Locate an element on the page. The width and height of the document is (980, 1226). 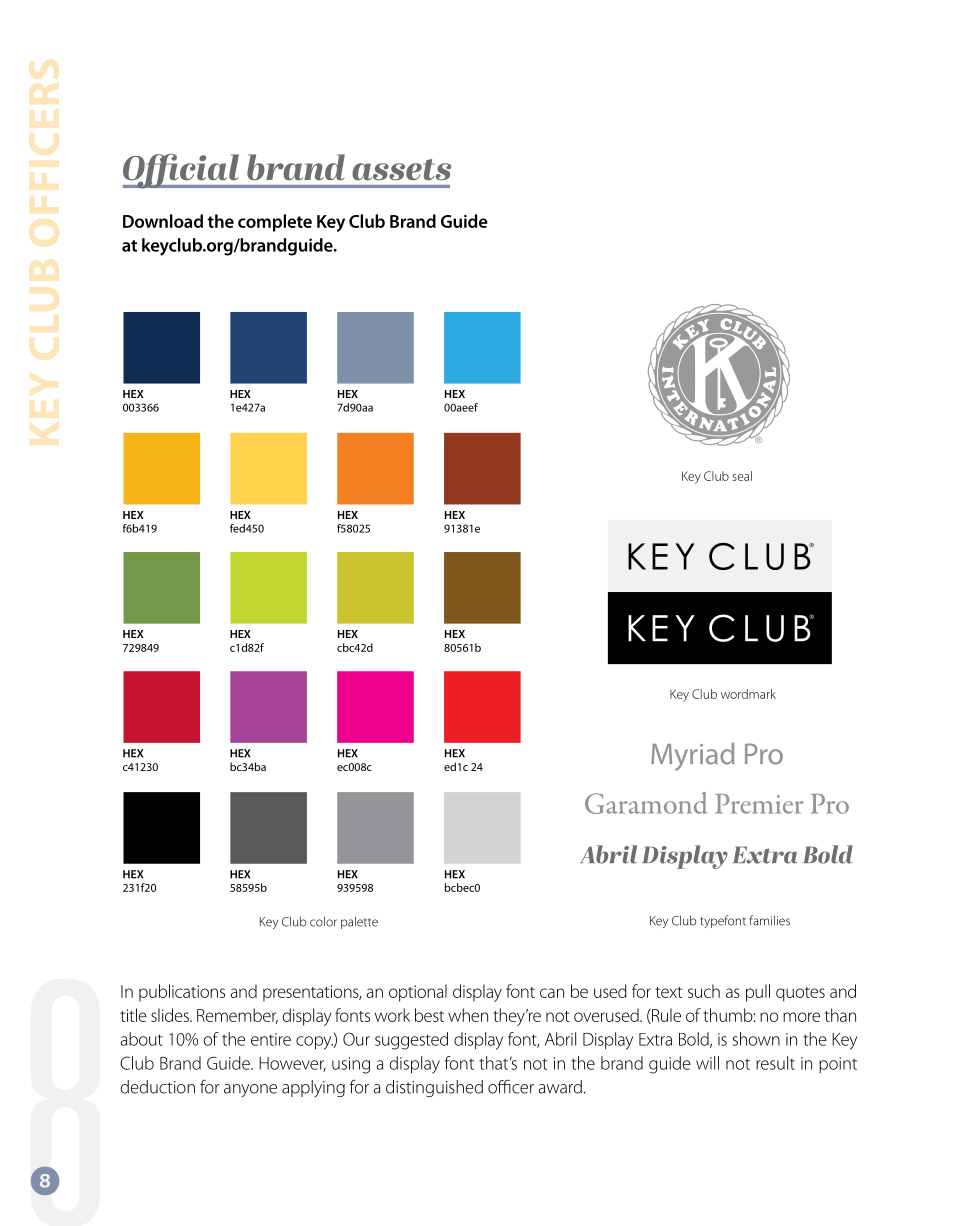
Garamond is located at coordinates (646, 803).
